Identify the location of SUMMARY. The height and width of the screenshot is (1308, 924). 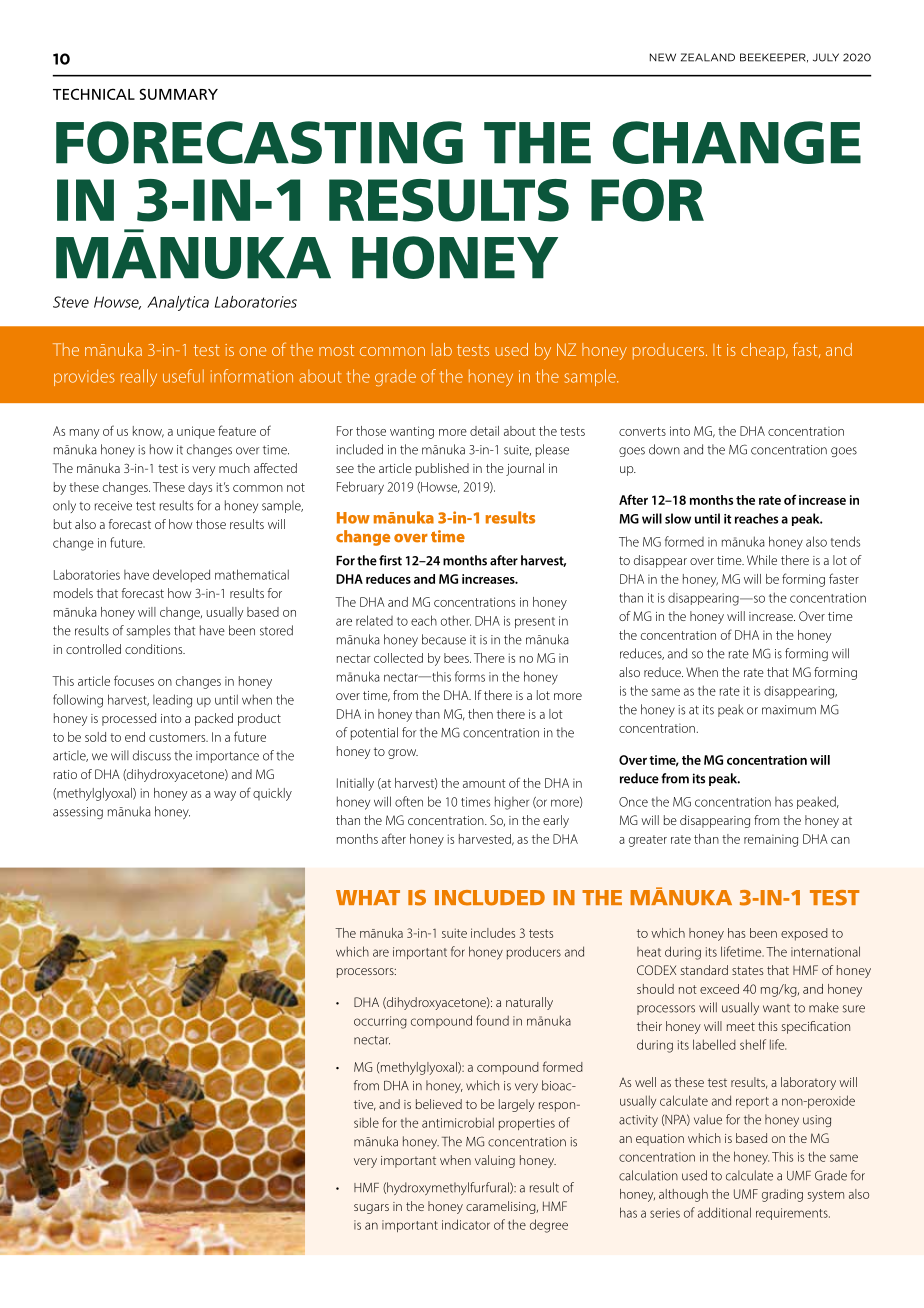
(178, 94).
